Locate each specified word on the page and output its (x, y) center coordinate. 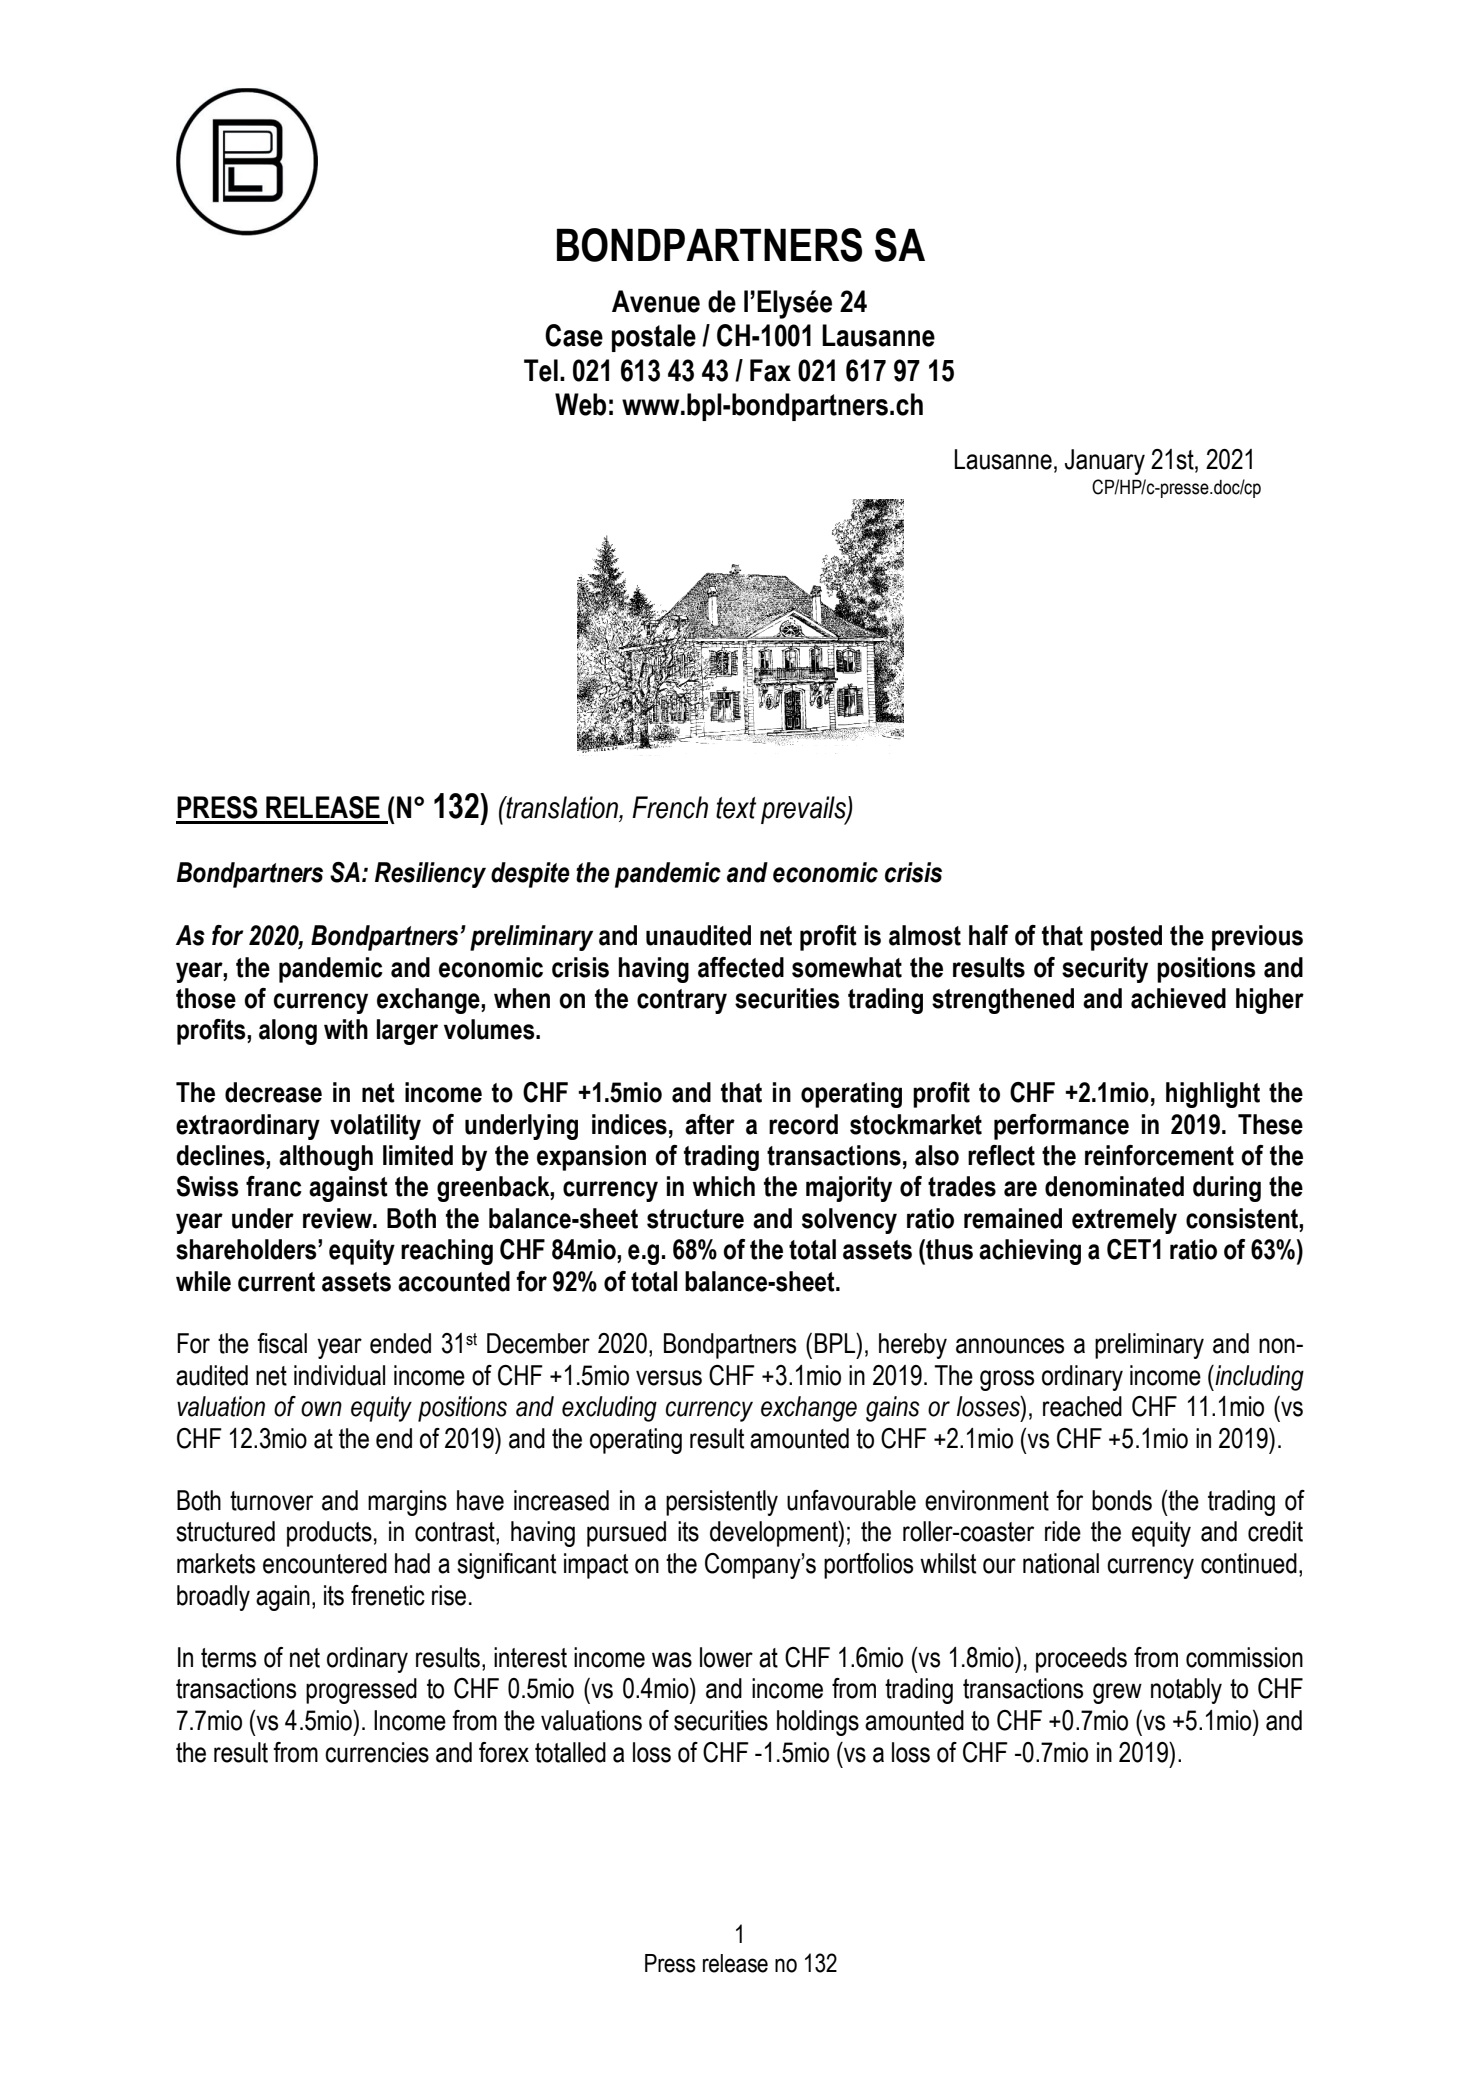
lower (726, 1657)
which (724, 1186)
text (736, 808)
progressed (361, 1691)
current (276, 1282)
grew (1117, 1693)
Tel (541, 370)
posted (1126, 938)
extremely (1124, 1221)
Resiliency (430, 875)
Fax (770, 370)
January (1105, 462)
